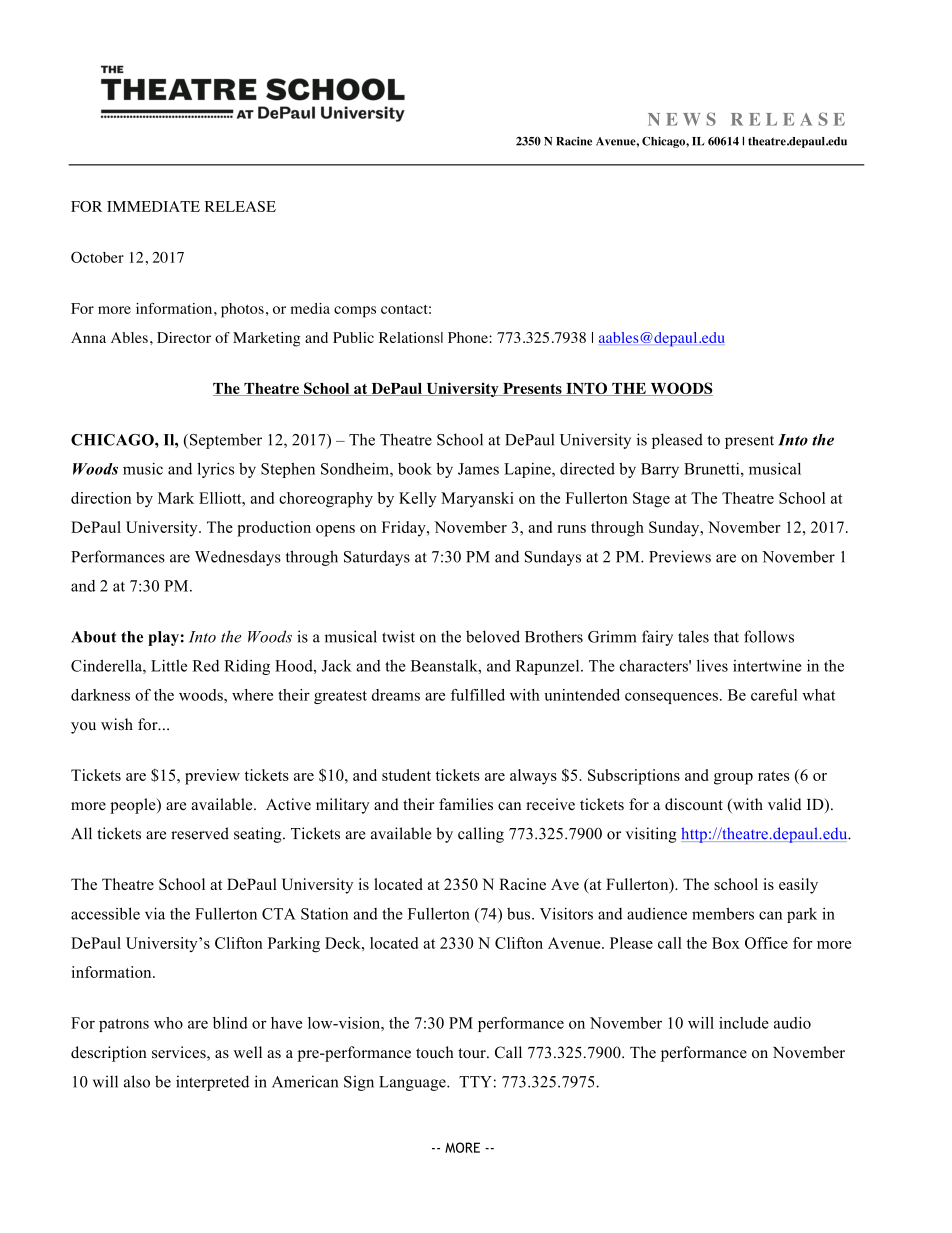 This page has height=1233, width=952. Describe the element at coordinates (355, 312) in the page. I see `comps` at that location.
